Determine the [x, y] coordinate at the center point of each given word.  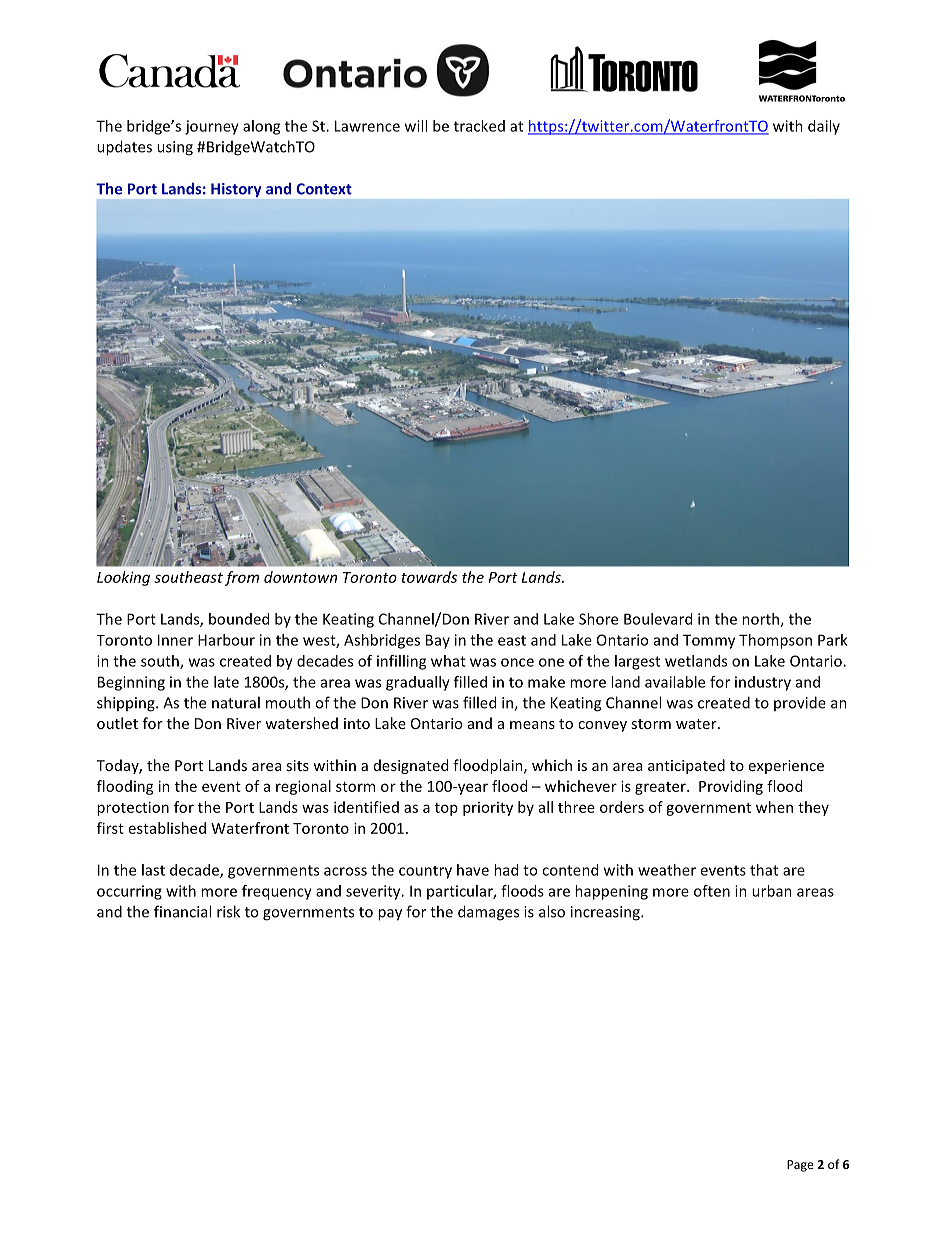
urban [772, 891]
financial [182, 911]
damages [488, 913]
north [761, 620]
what [448, 661]
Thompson [775, 641]
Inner [175, 640]
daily [824, 127]
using [175, 148]
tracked [479, 126]
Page [800, 1166]
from [242, 578]
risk [228, 911]
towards [429, 577]
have [473, 870]
